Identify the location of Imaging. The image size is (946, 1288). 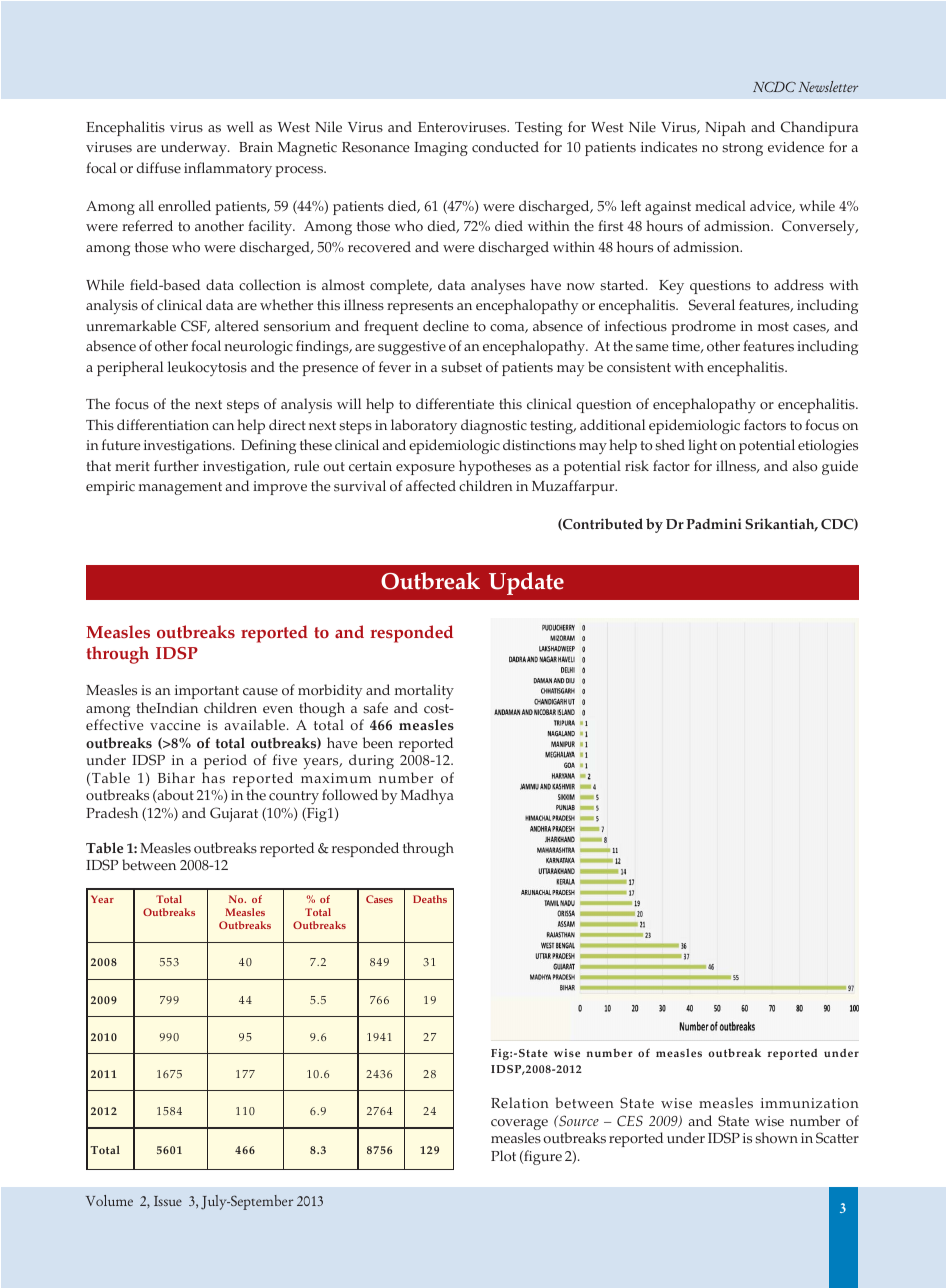
(441, 149).
